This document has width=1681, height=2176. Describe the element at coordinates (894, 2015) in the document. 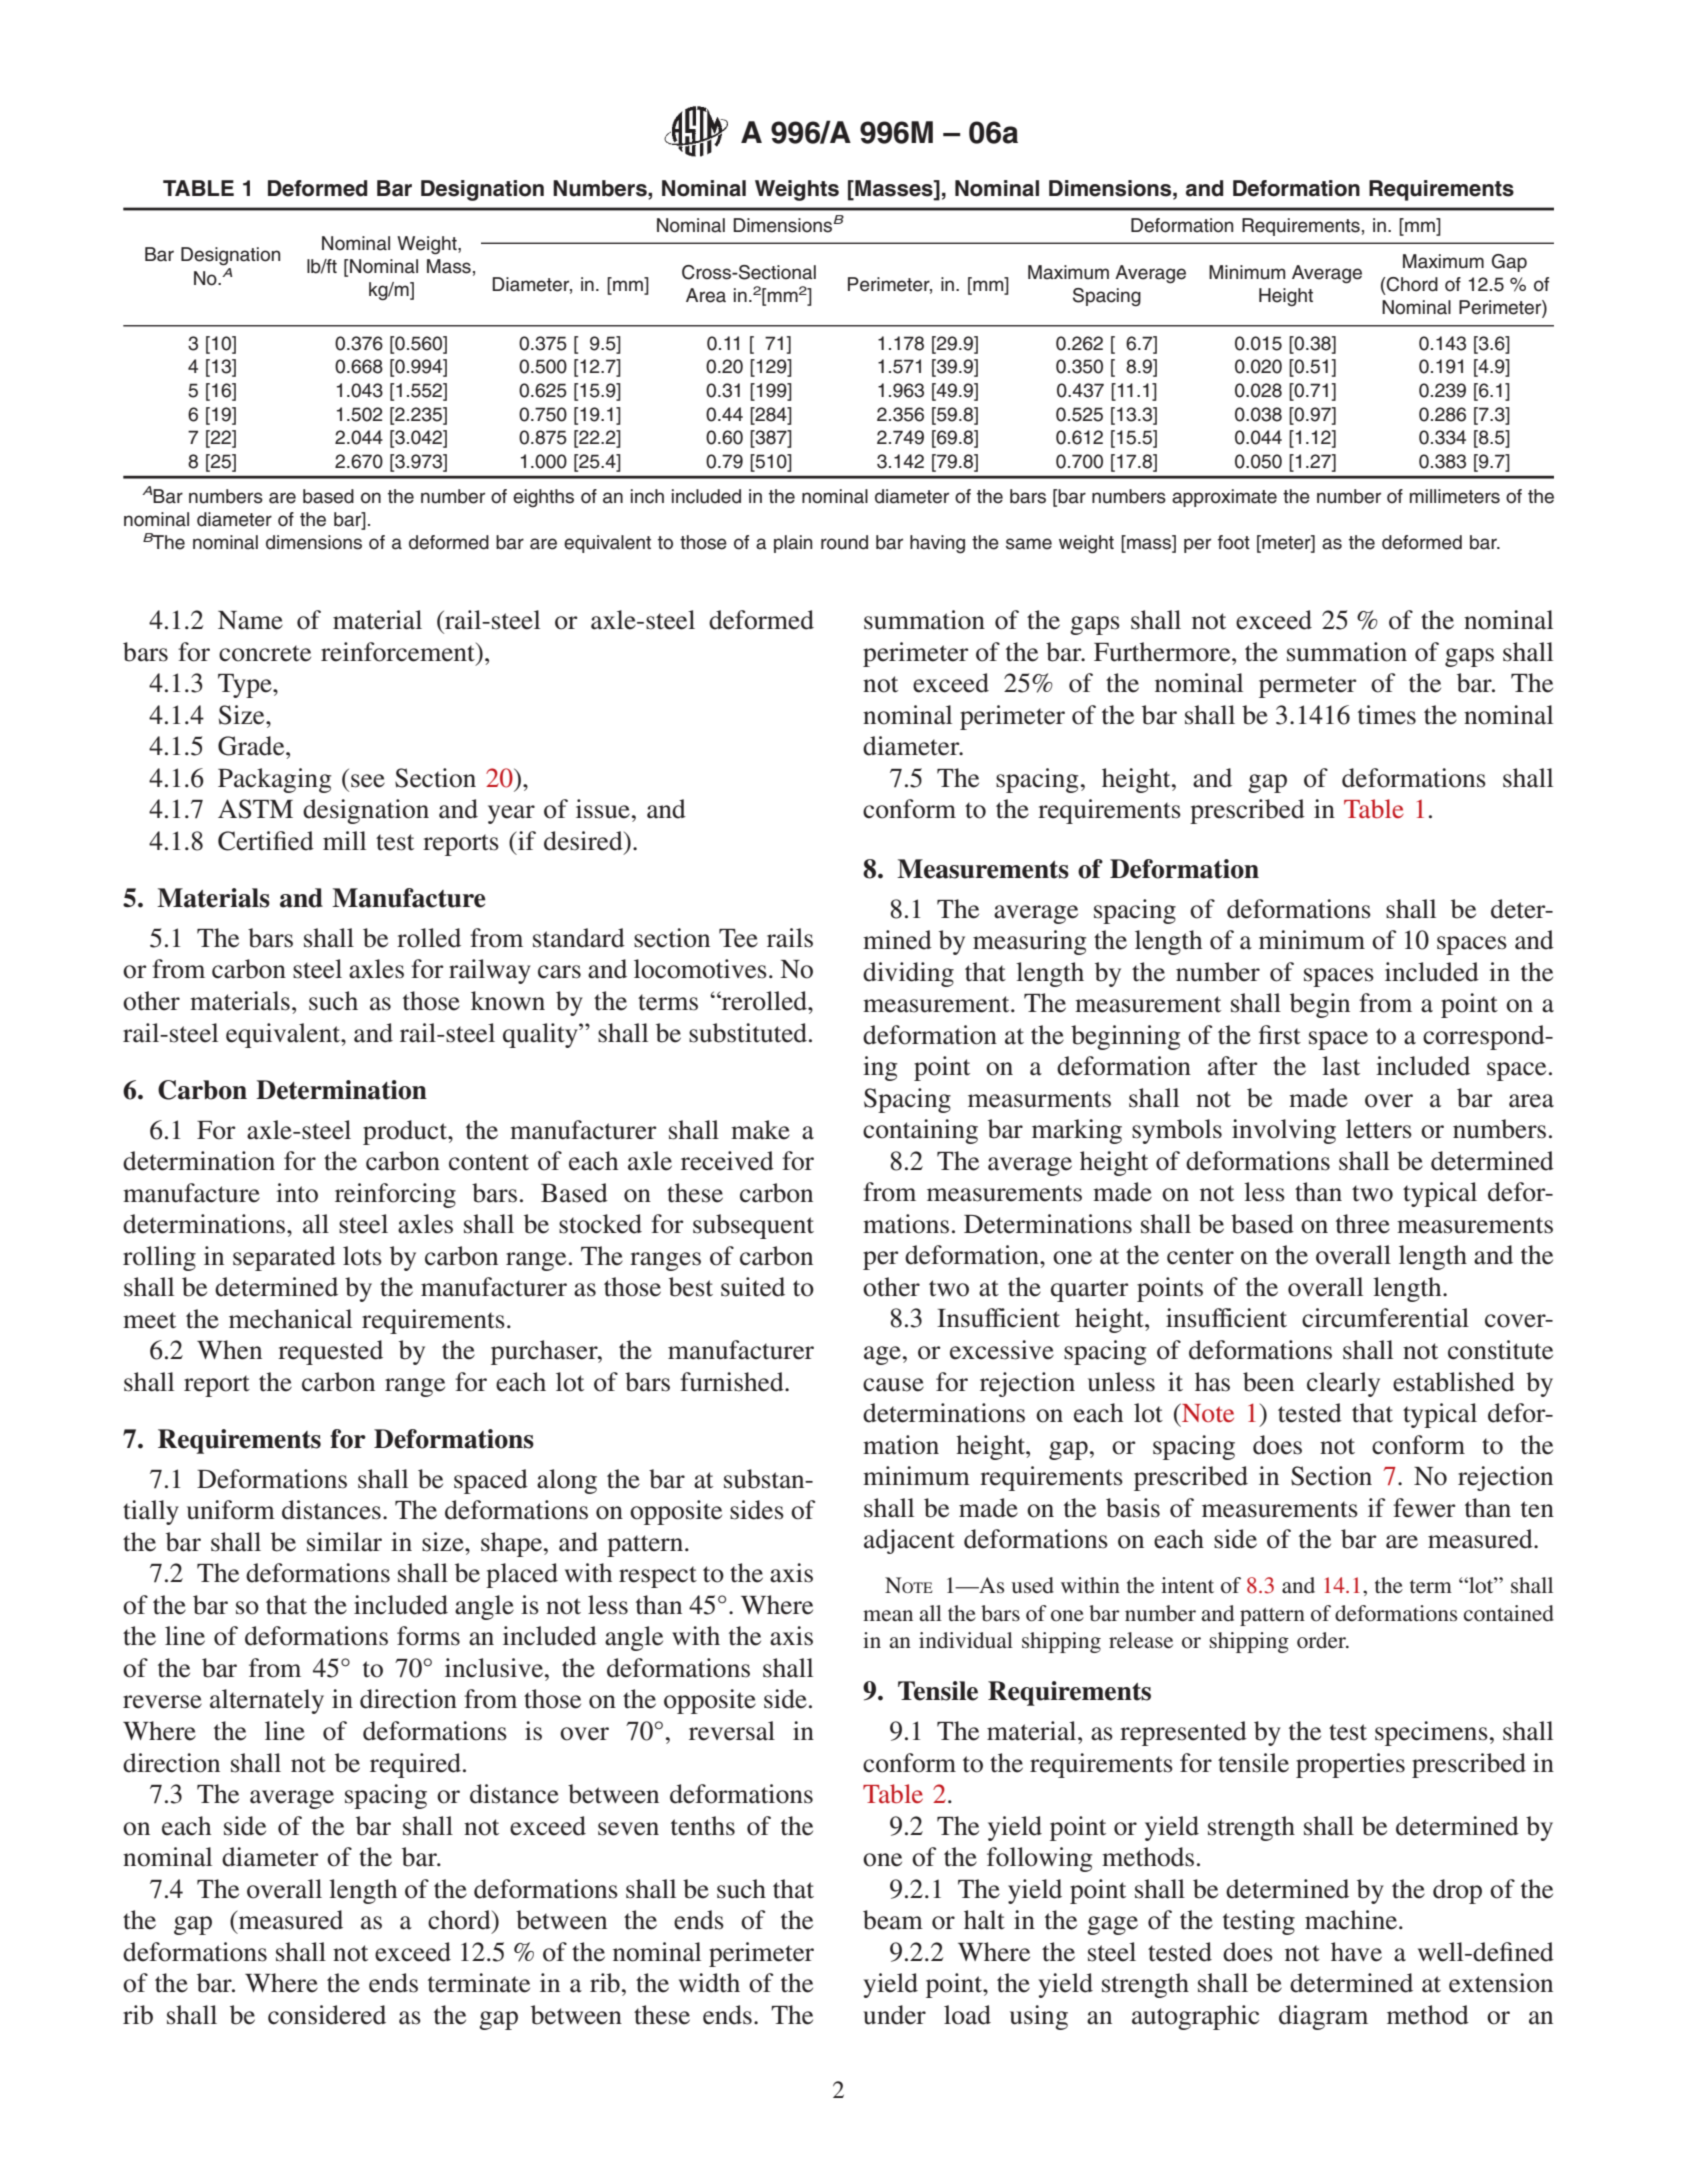

I see `under` at that location.
